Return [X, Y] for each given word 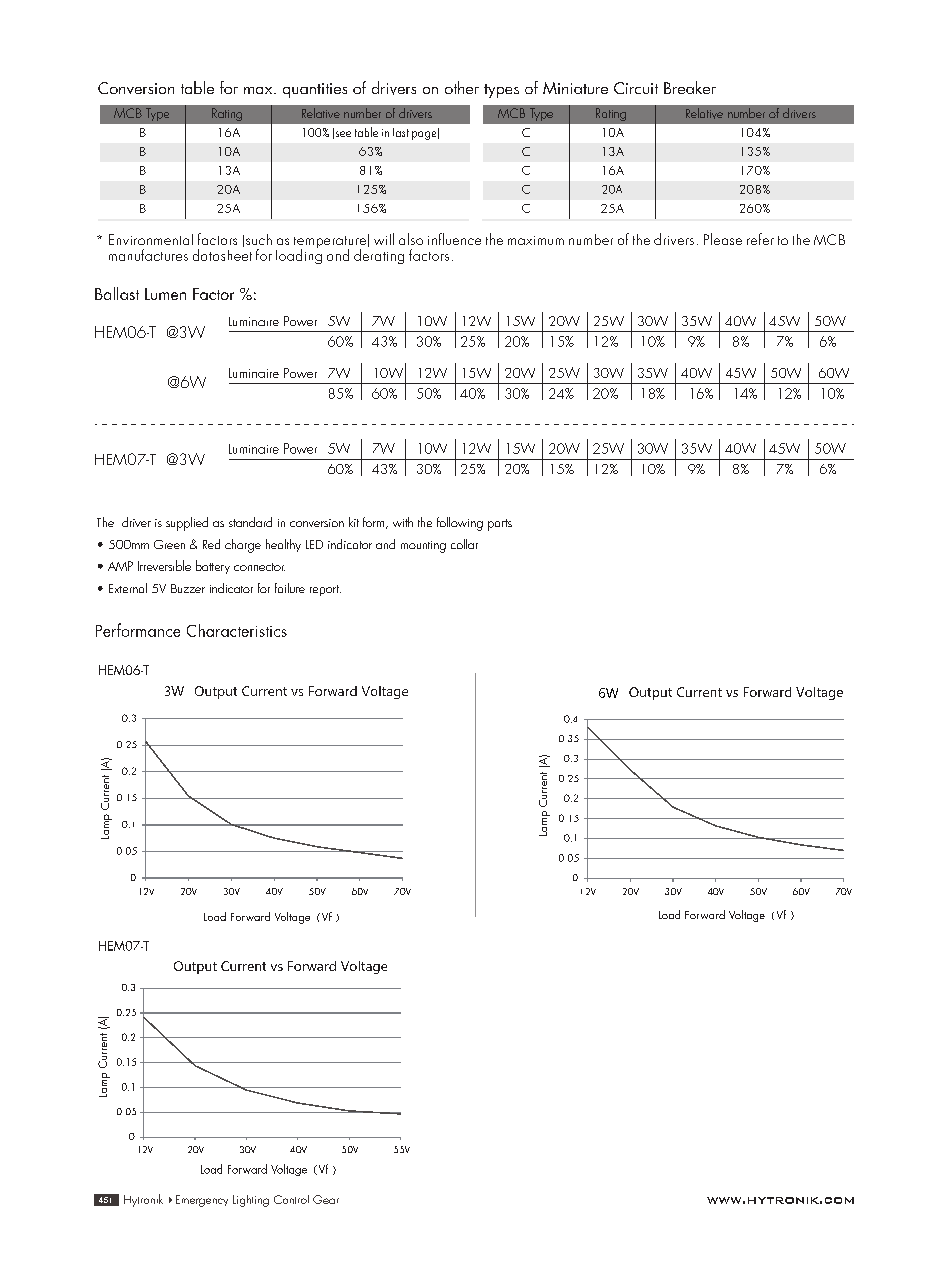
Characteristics [237, 630]
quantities [315, 90]
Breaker [690, 87]
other [462, 87]
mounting [423, 547]
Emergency [202, 1201]
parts [500, 525]
